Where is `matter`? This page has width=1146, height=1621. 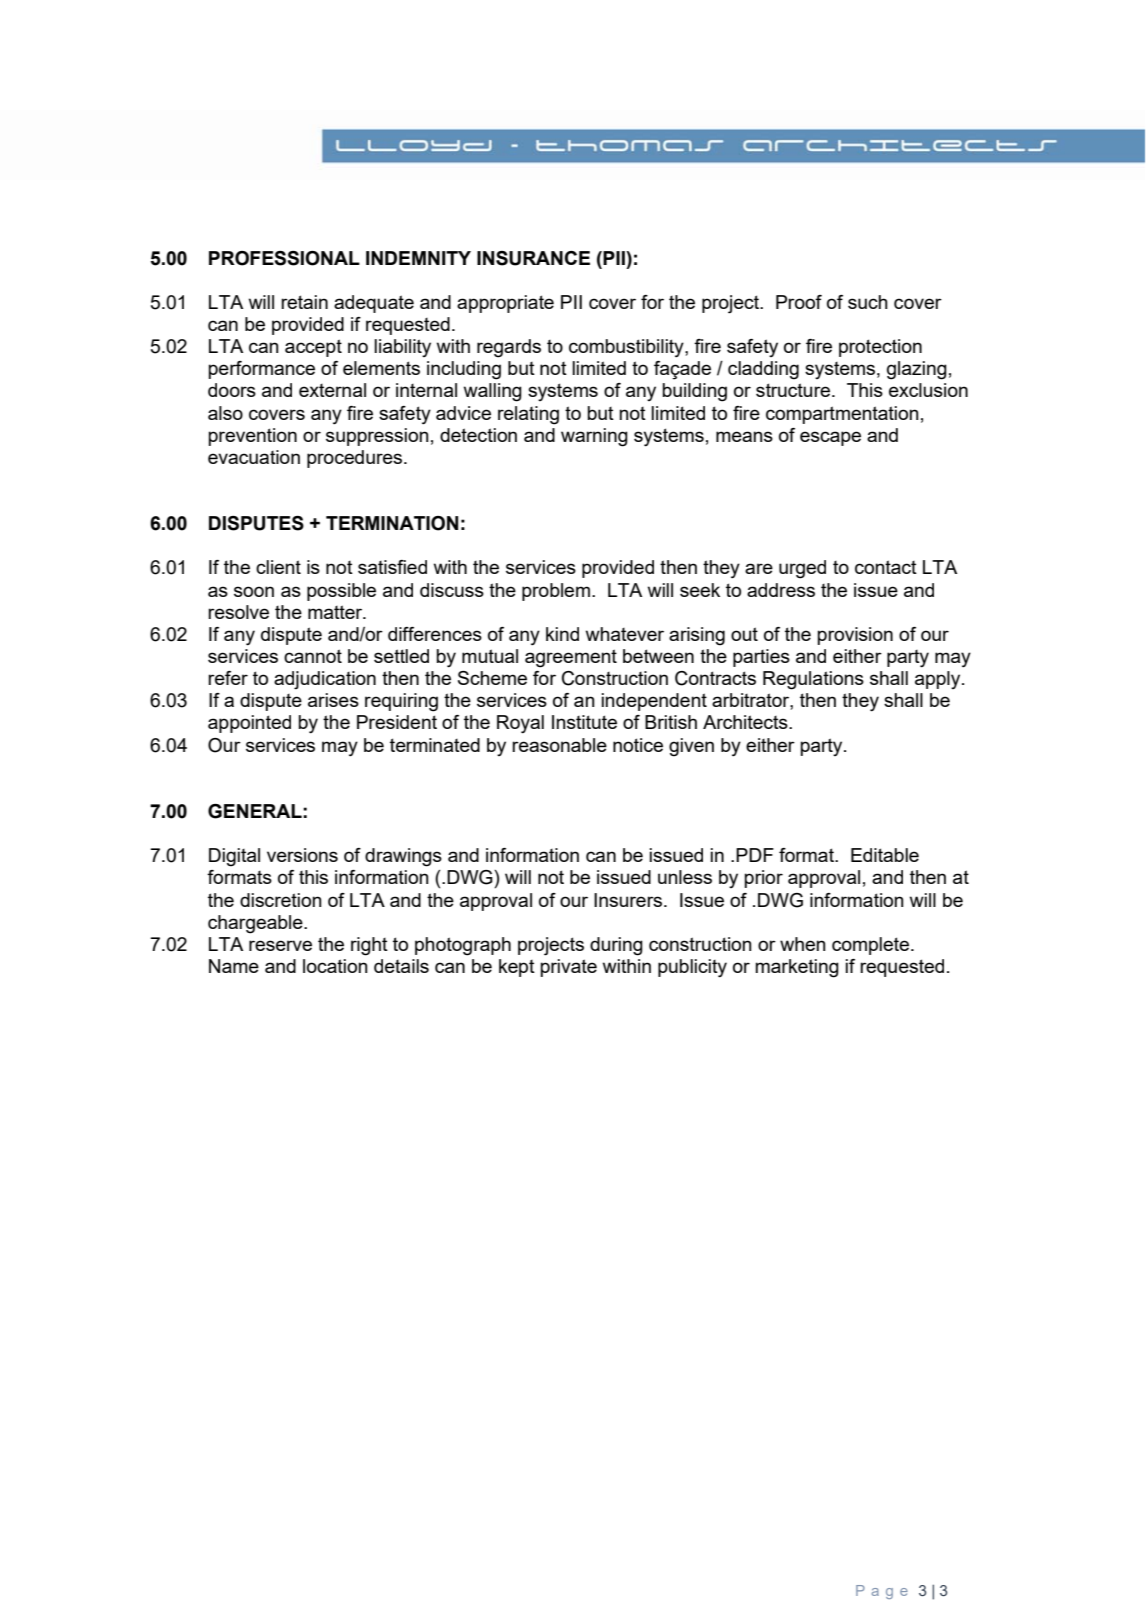
matter is located at coordinates (336, 612).
